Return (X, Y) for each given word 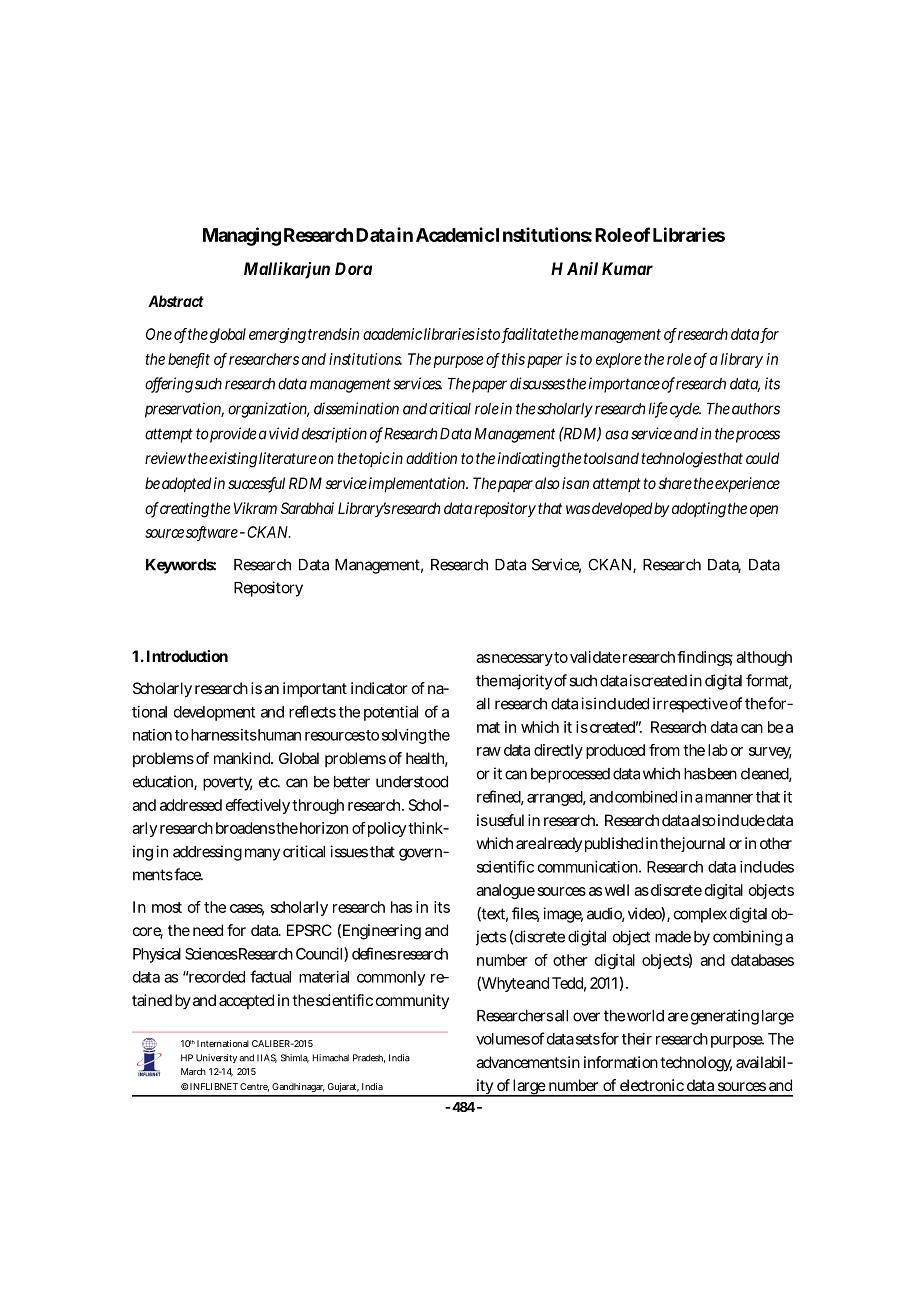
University (216, 1058)
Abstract (176, 301)
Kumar (627, 268)
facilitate (530, 335)
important (315, 689)
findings (705, 658)
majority (526, 682)
